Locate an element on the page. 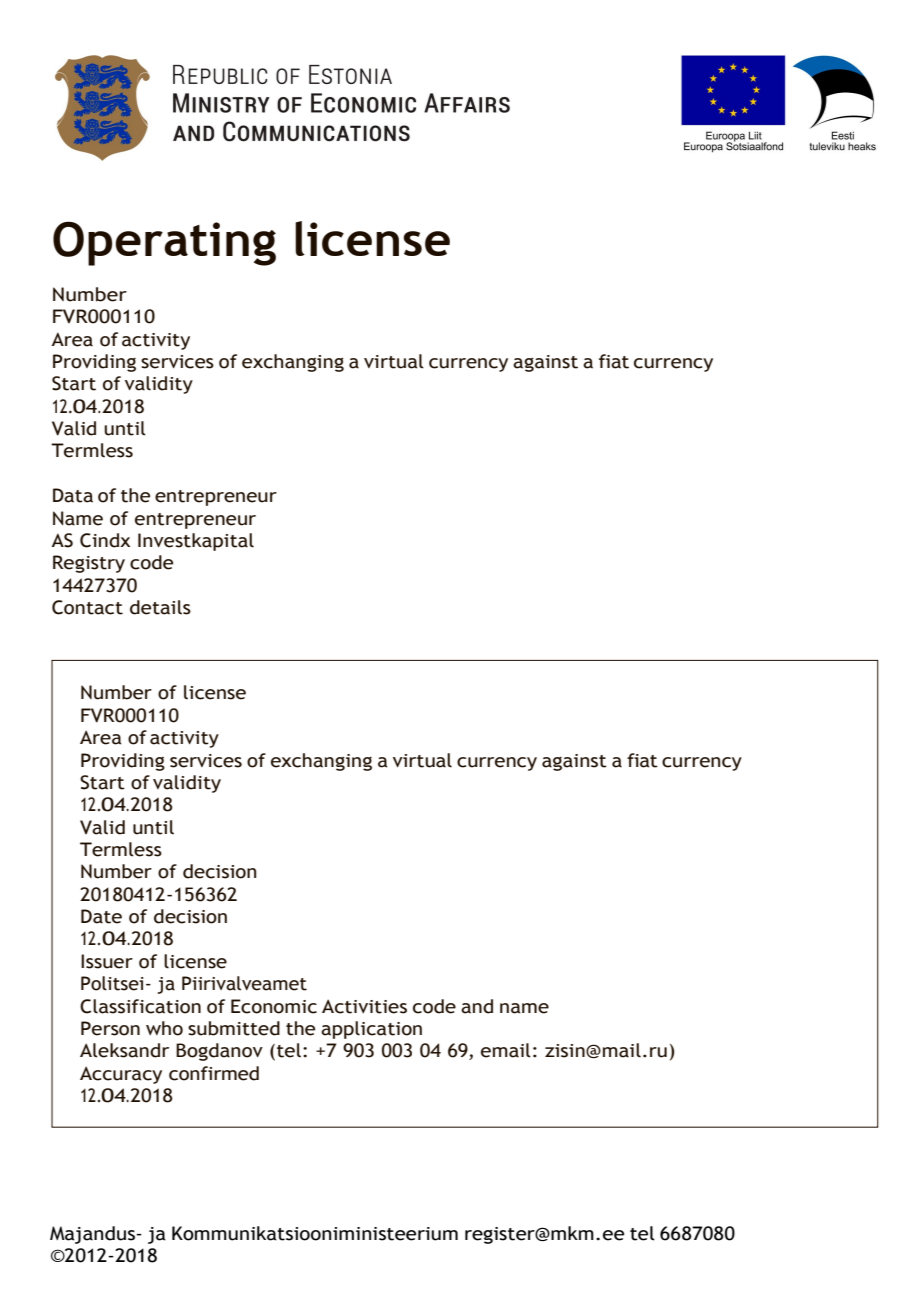  Registry is located at coordinates (89, 564).
